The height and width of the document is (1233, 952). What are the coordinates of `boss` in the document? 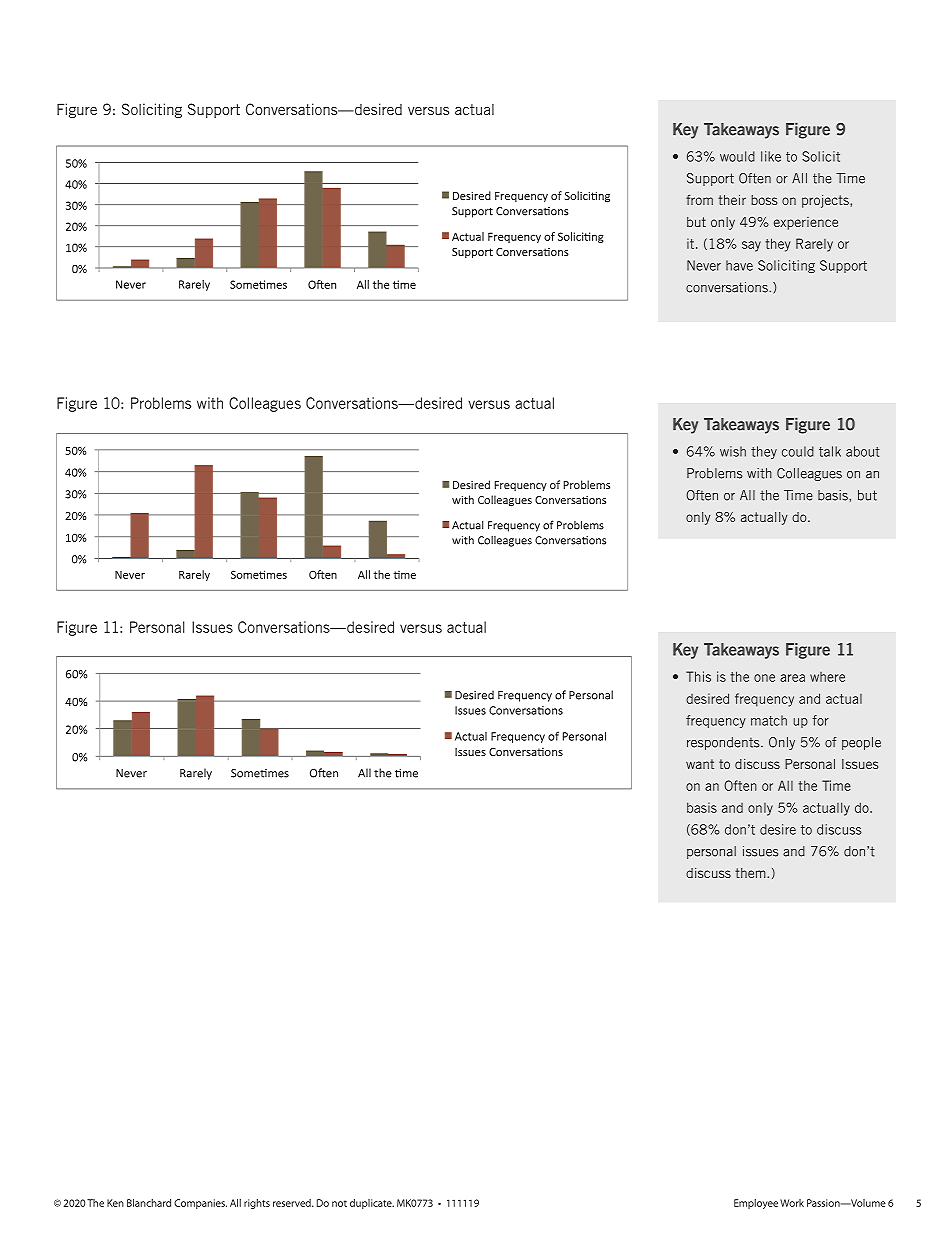 It's located at (764, 200).
